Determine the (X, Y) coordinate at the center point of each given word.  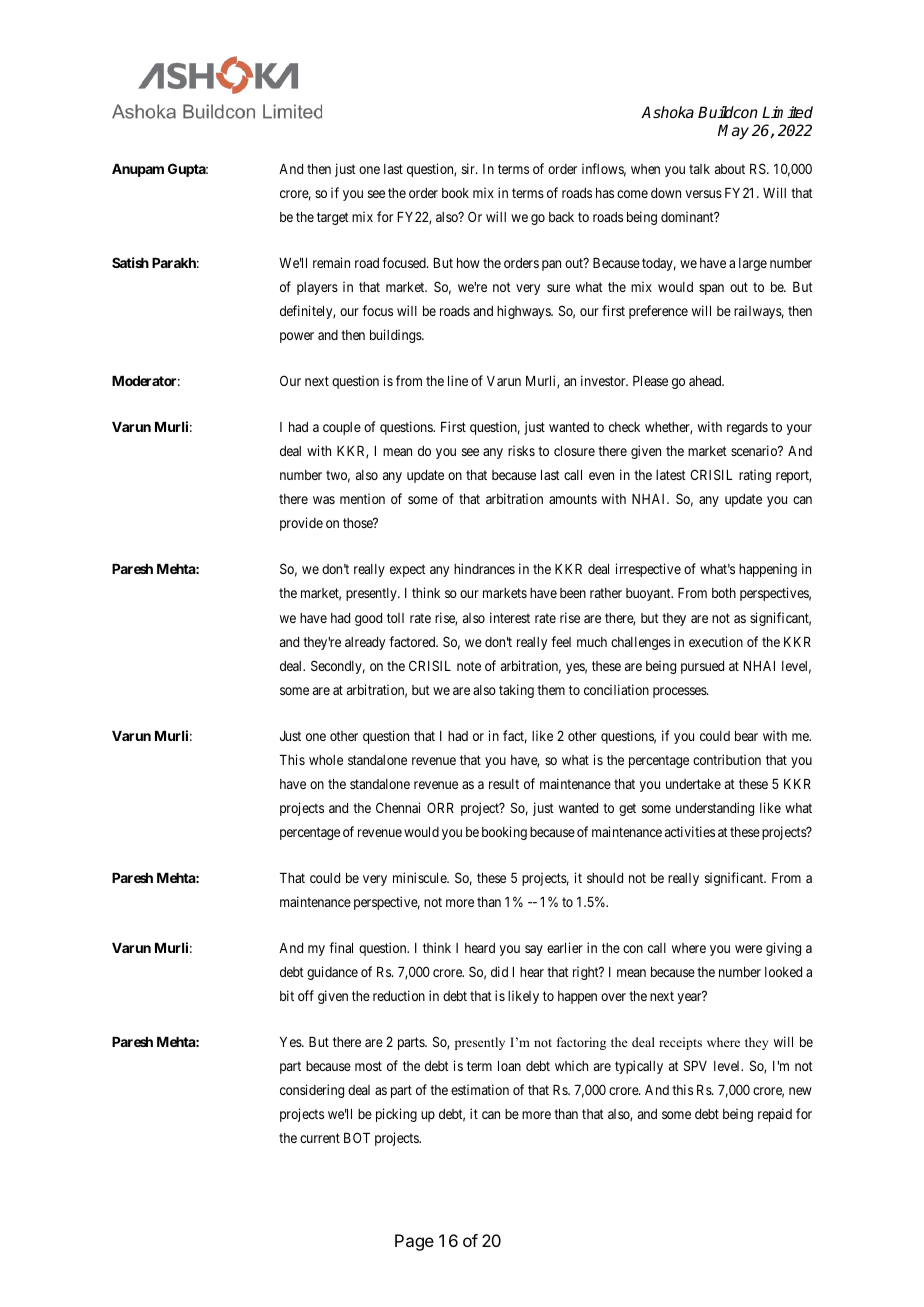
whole (326, 760)
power (297, 337)
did (499, 971)
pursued (702, 667)
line (458, 380)
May (733, 132)
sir (469, 168)
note (469, 666)
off (306, 995)
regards (747, 428)
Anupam (138, 170)
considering (312, 1091)
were (748, 949)
